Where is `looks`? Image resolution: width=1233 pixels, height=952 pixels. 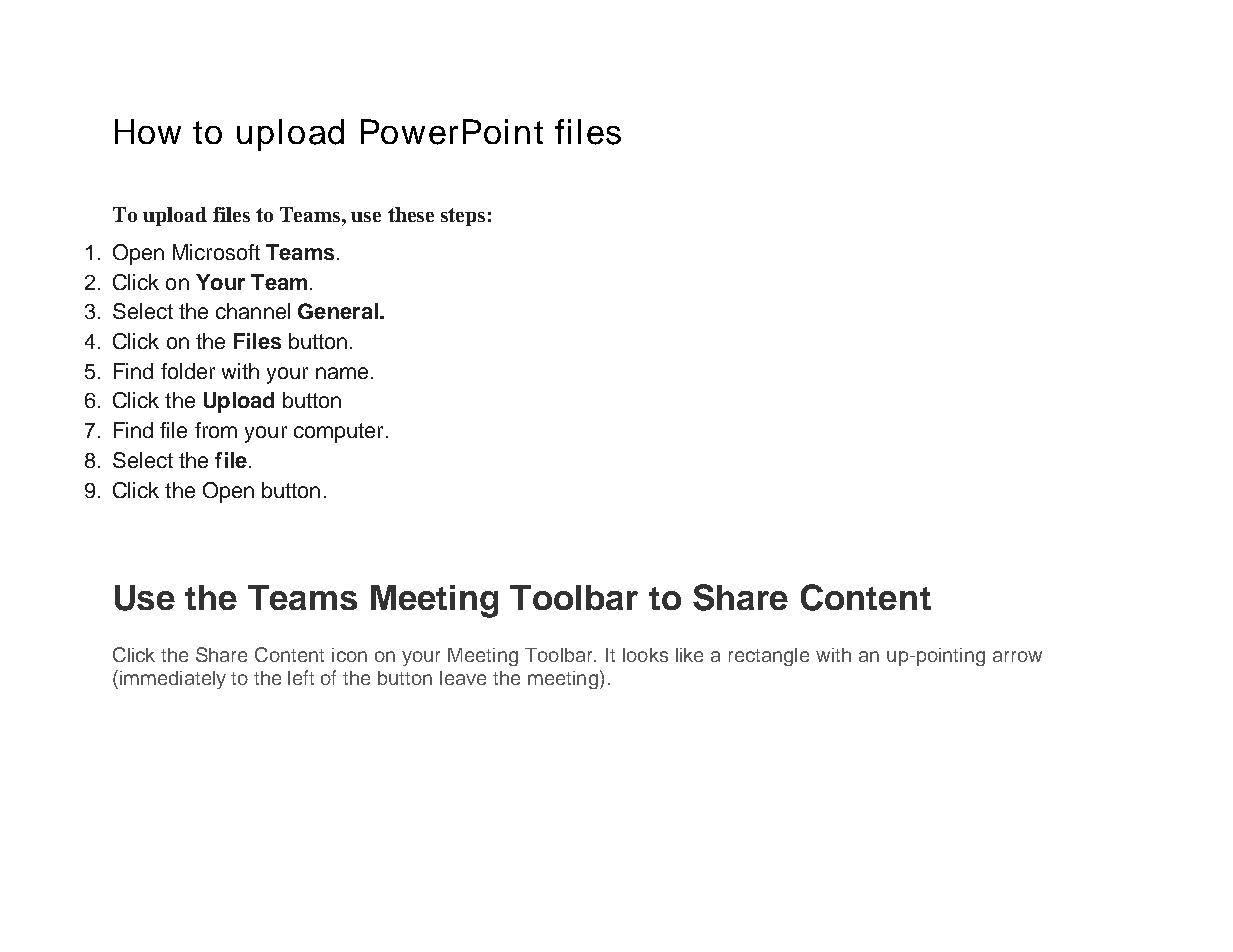
looks is located at coordinates (645, 655).
